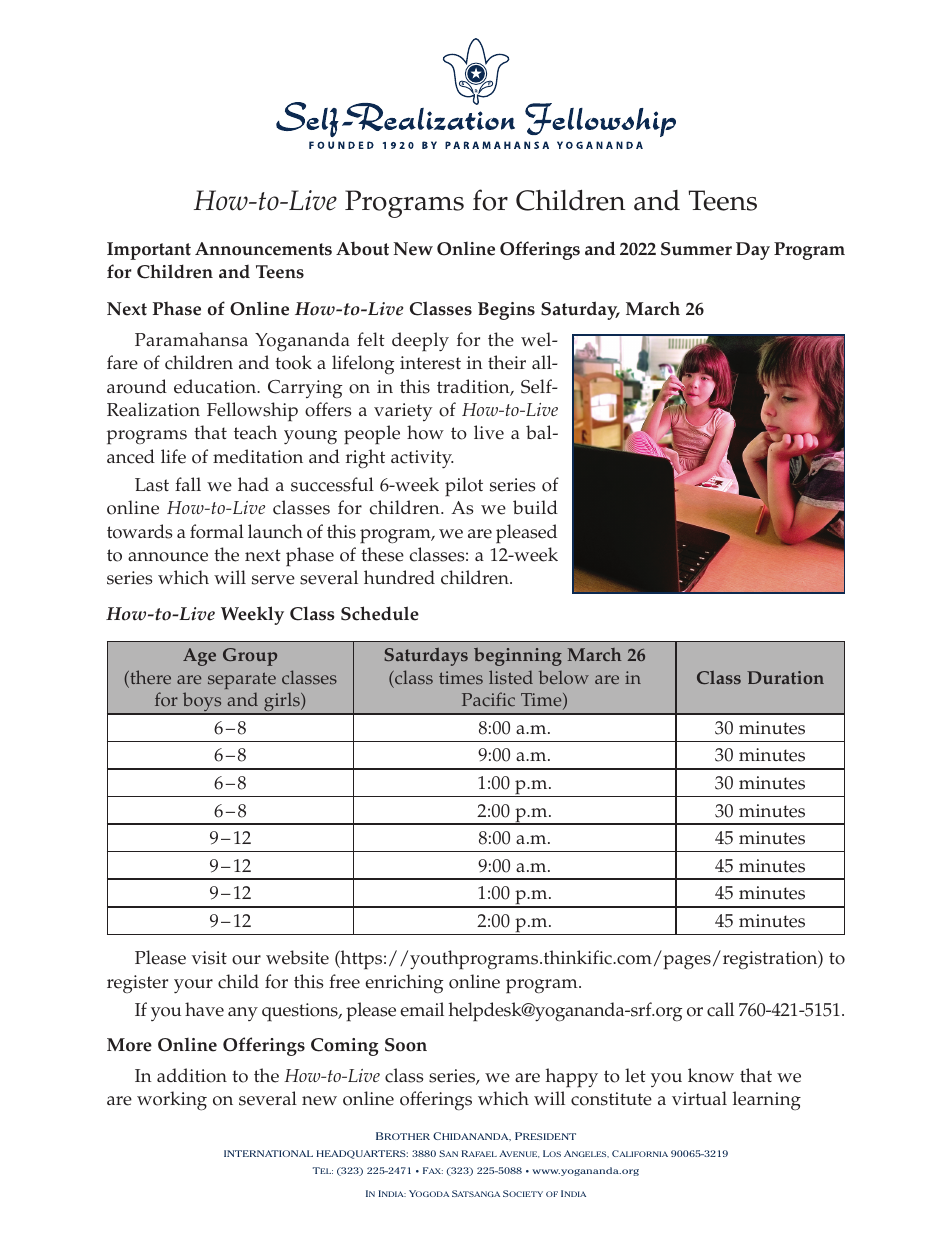 The width and height of the document is (952, 1233). I want to click on Summer, so click(696, 249).
